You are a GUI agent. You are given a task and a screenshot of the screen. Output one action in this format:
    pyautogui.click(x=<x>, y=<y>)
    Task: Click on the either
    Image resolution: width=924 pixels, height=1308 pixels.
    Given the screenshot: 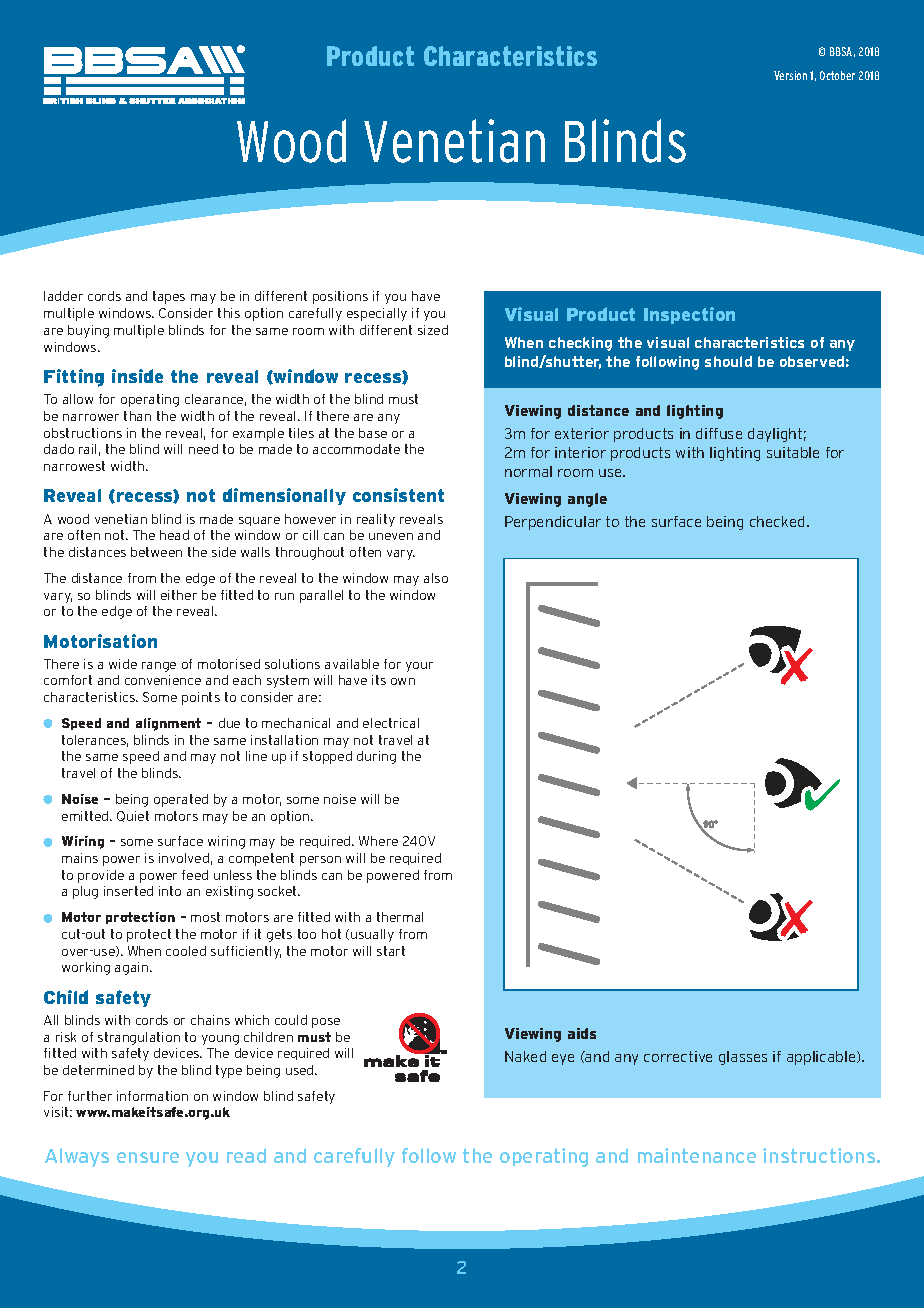 What is the action you would take?
    pyautogui.click(x=179, y=595)
